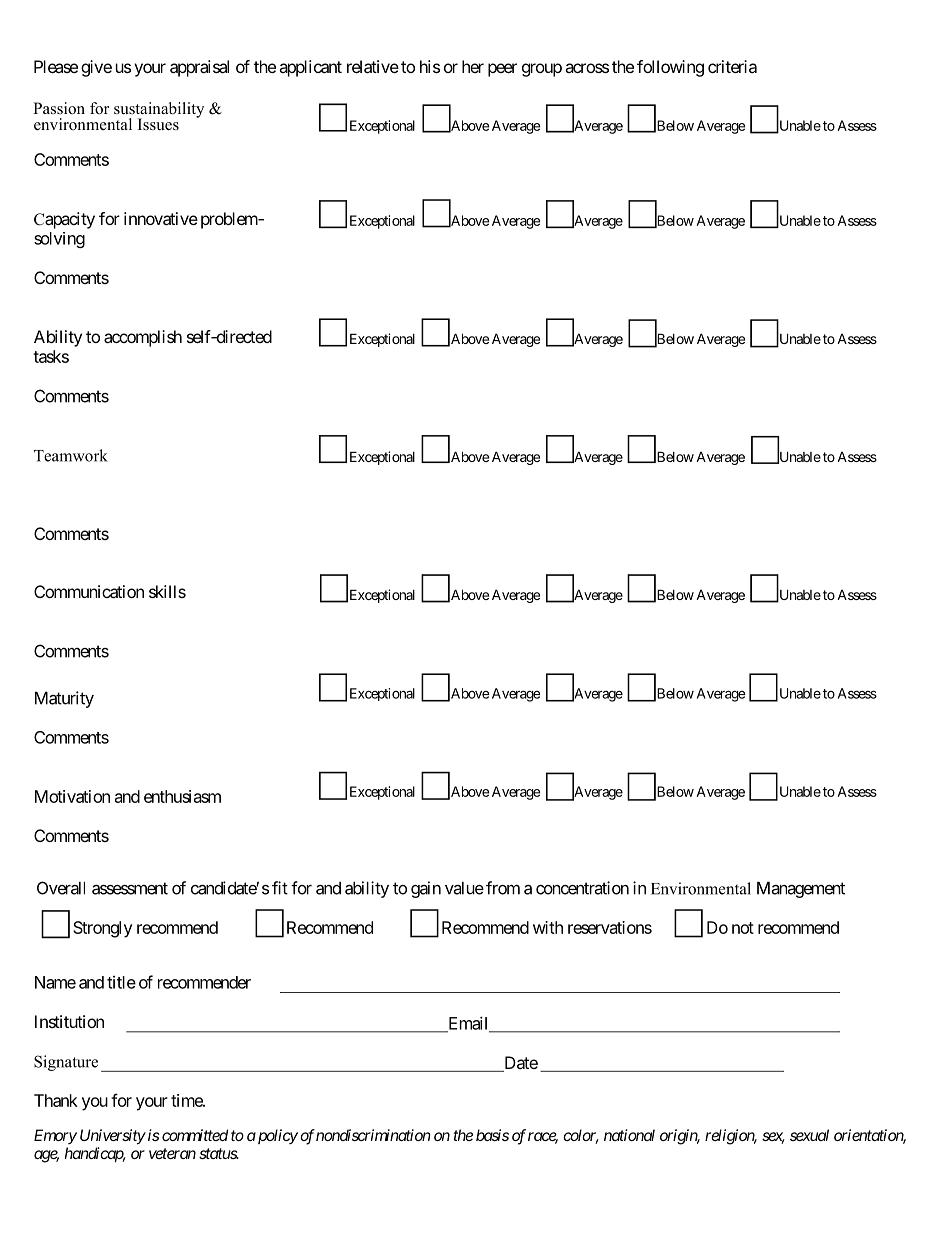 The width and height of the document is (952, 1233). What do you see at coordinates (158, 124) in the document?
I see `Issues` at bounding box center [158, 124].
